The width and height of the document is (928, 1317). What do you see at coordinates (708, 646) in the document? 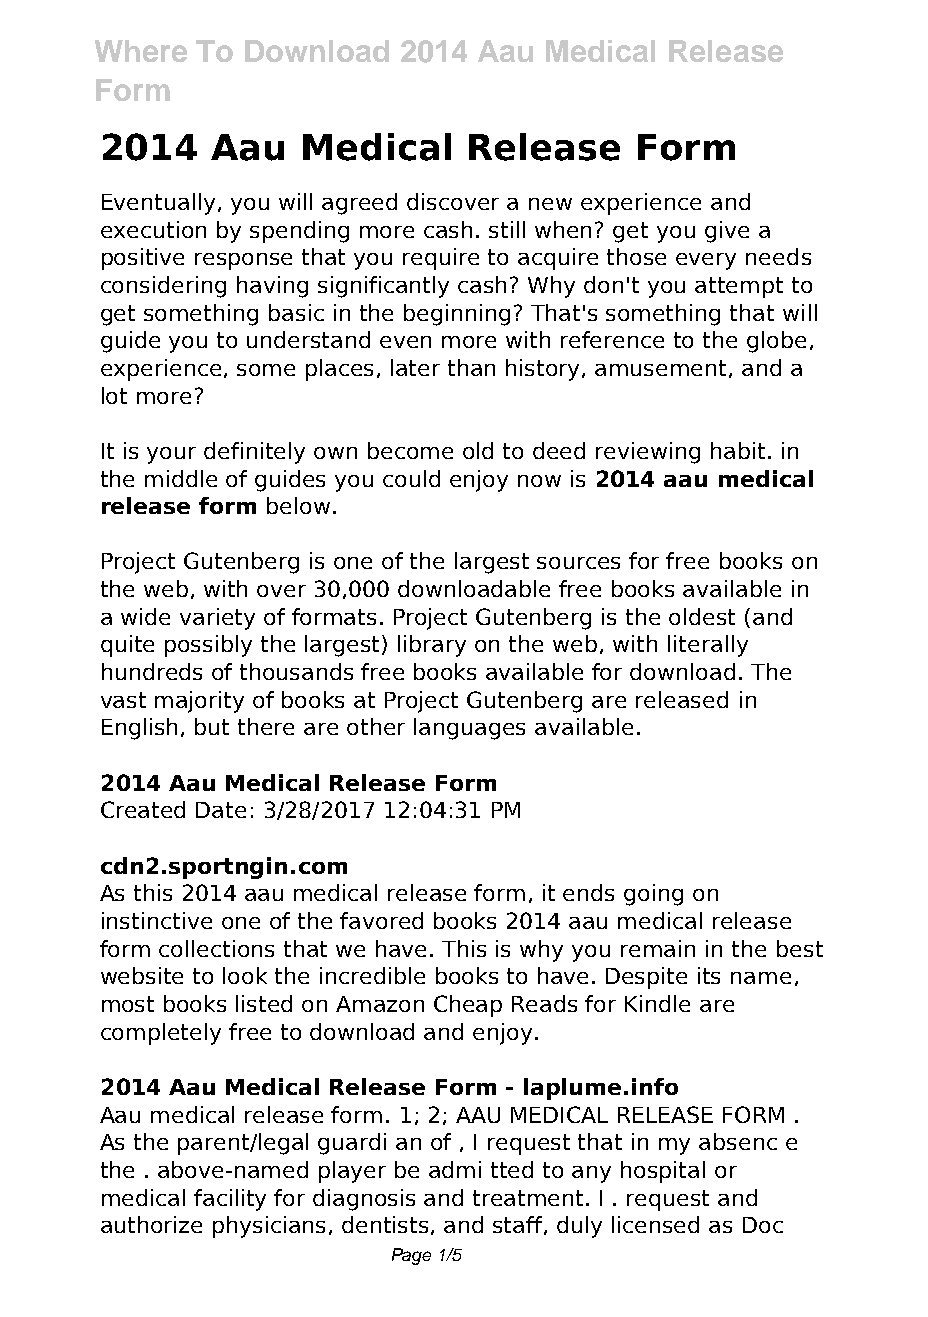
I see `literally` at bounding box center [708, 646].
